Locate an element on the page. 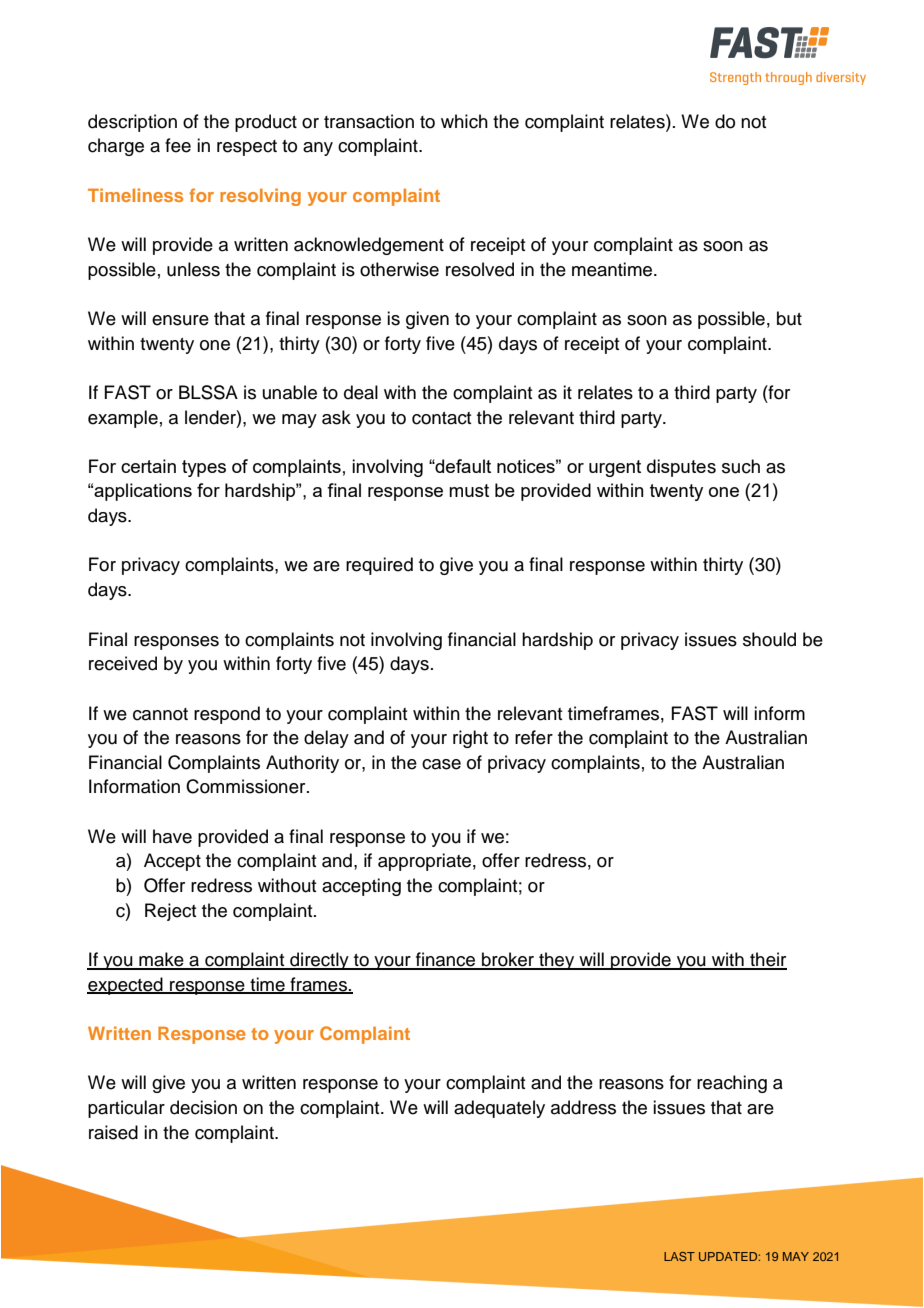  but is located at coordinates (789, 318).
